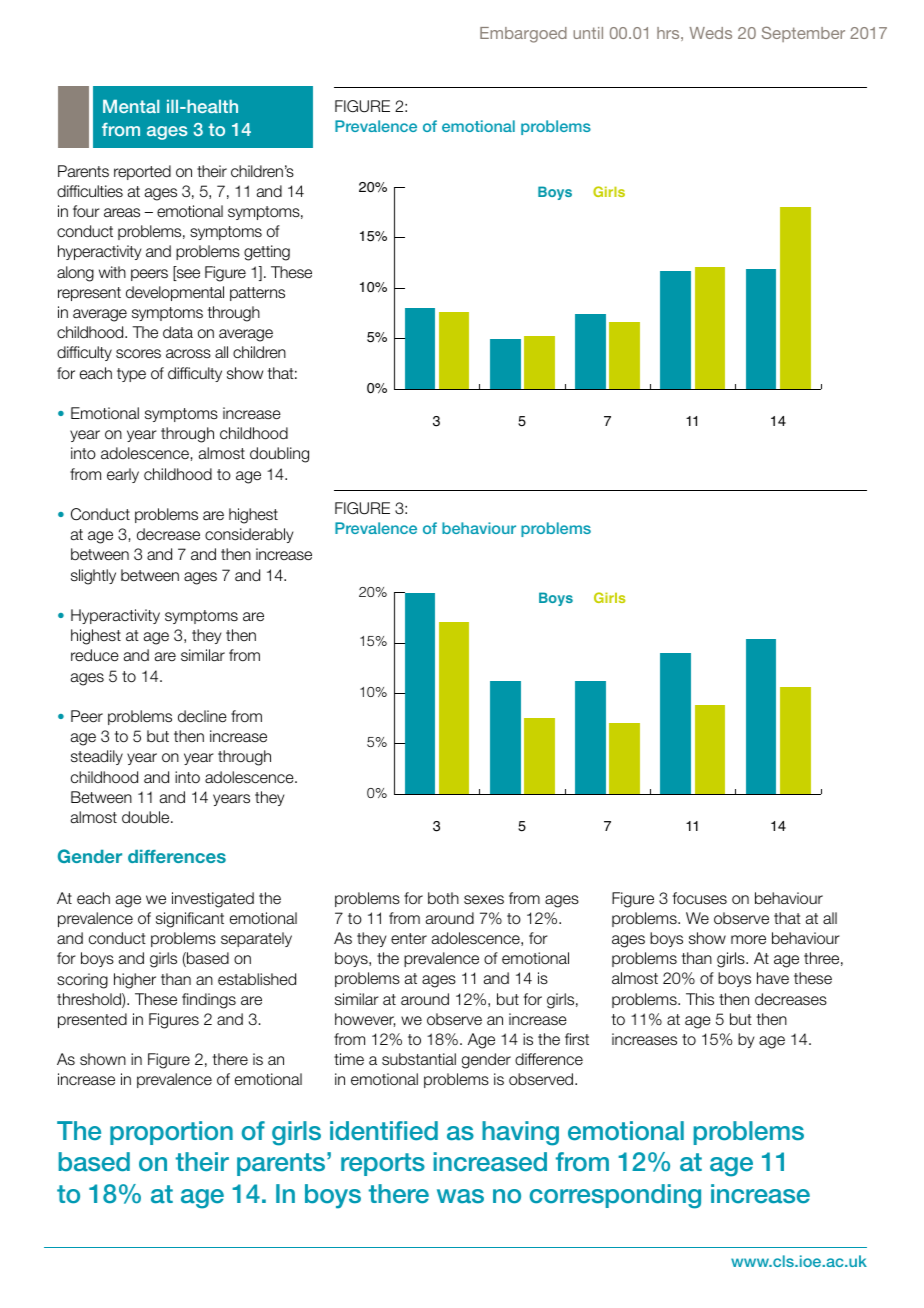  What do you see at coordinates (171, 1133) in the screenshot?
I see `proportion` at bounding box center [171, 1133].
